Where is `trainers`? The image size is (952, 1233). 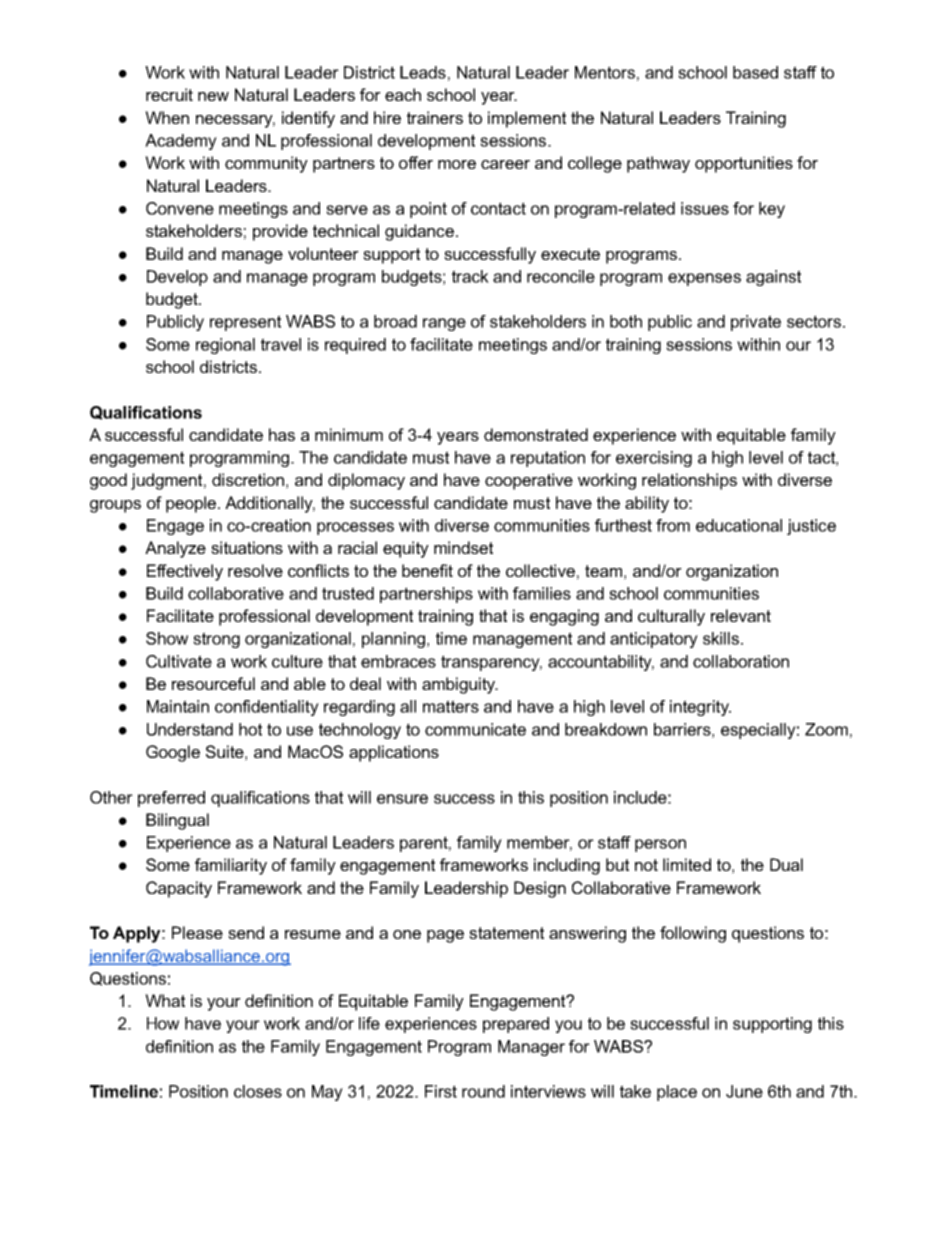 trainers is located at coordinates (435, 117).
